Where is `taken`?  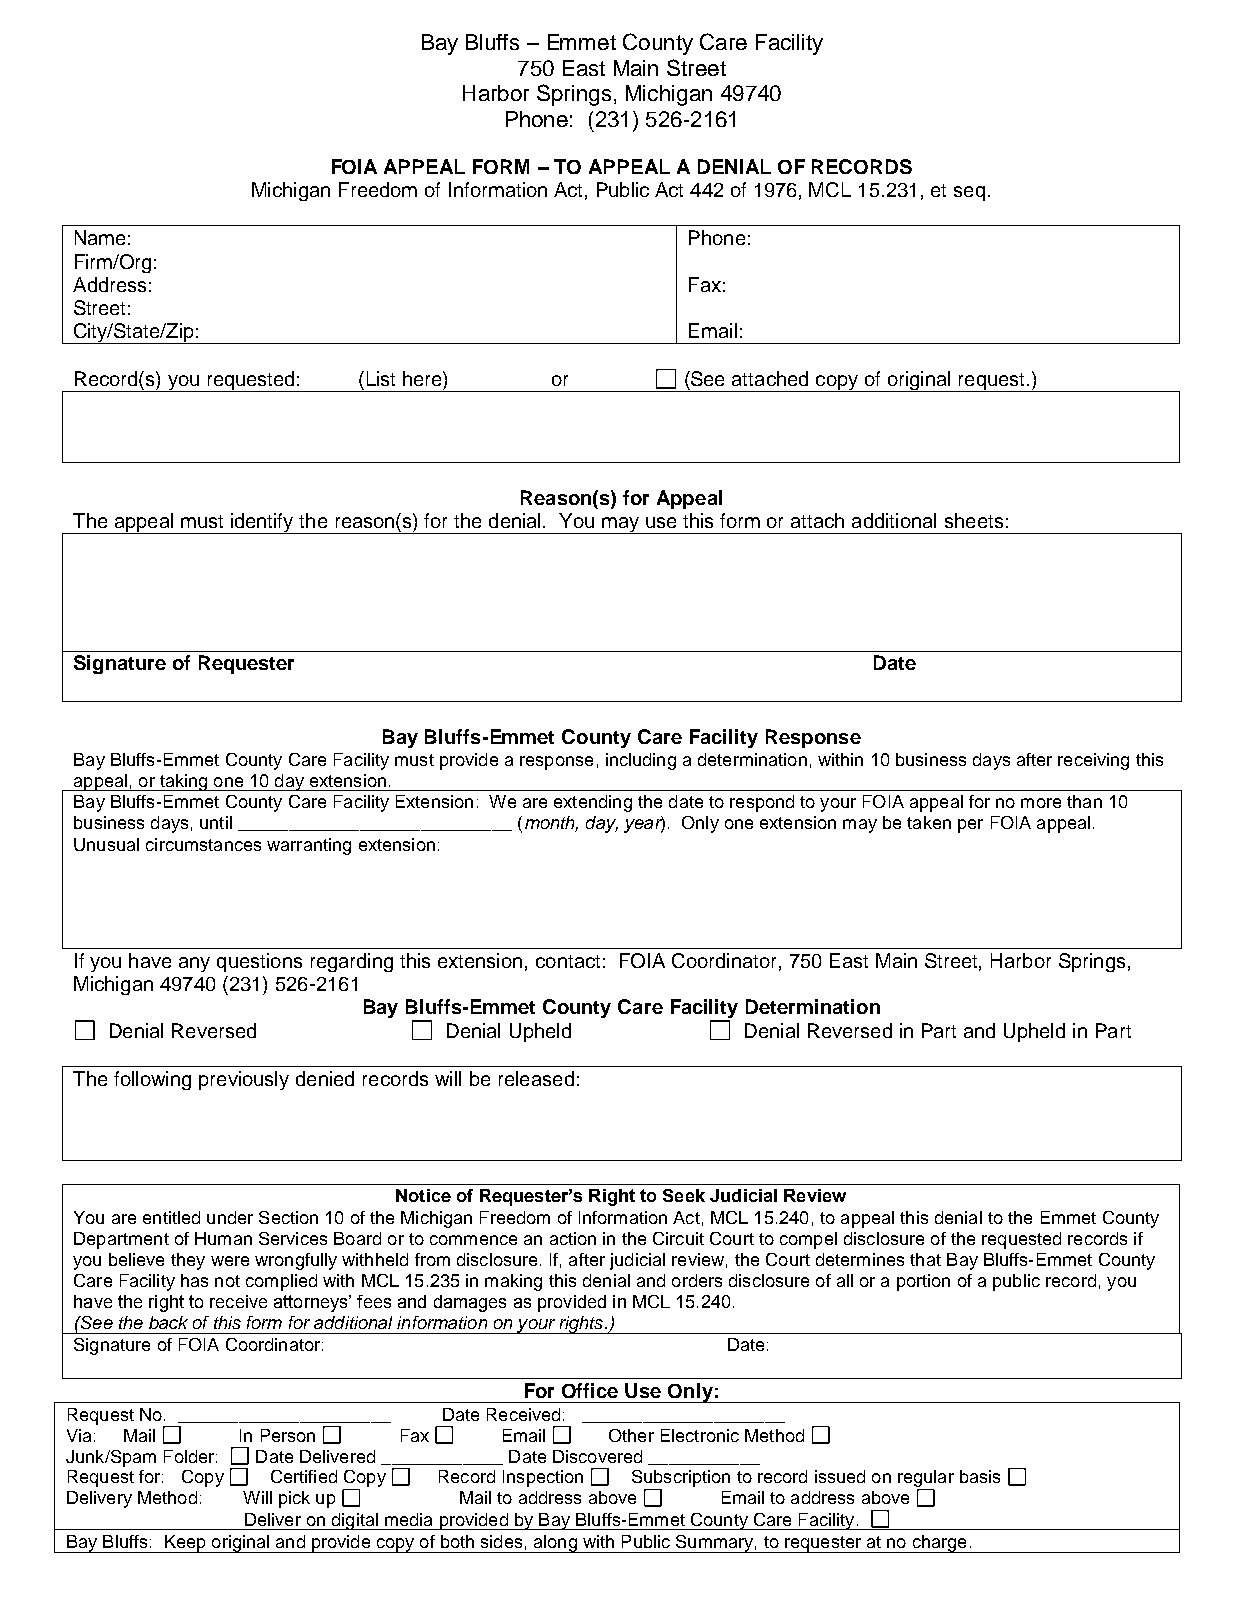 taken is located at coordinates (929, 822).
